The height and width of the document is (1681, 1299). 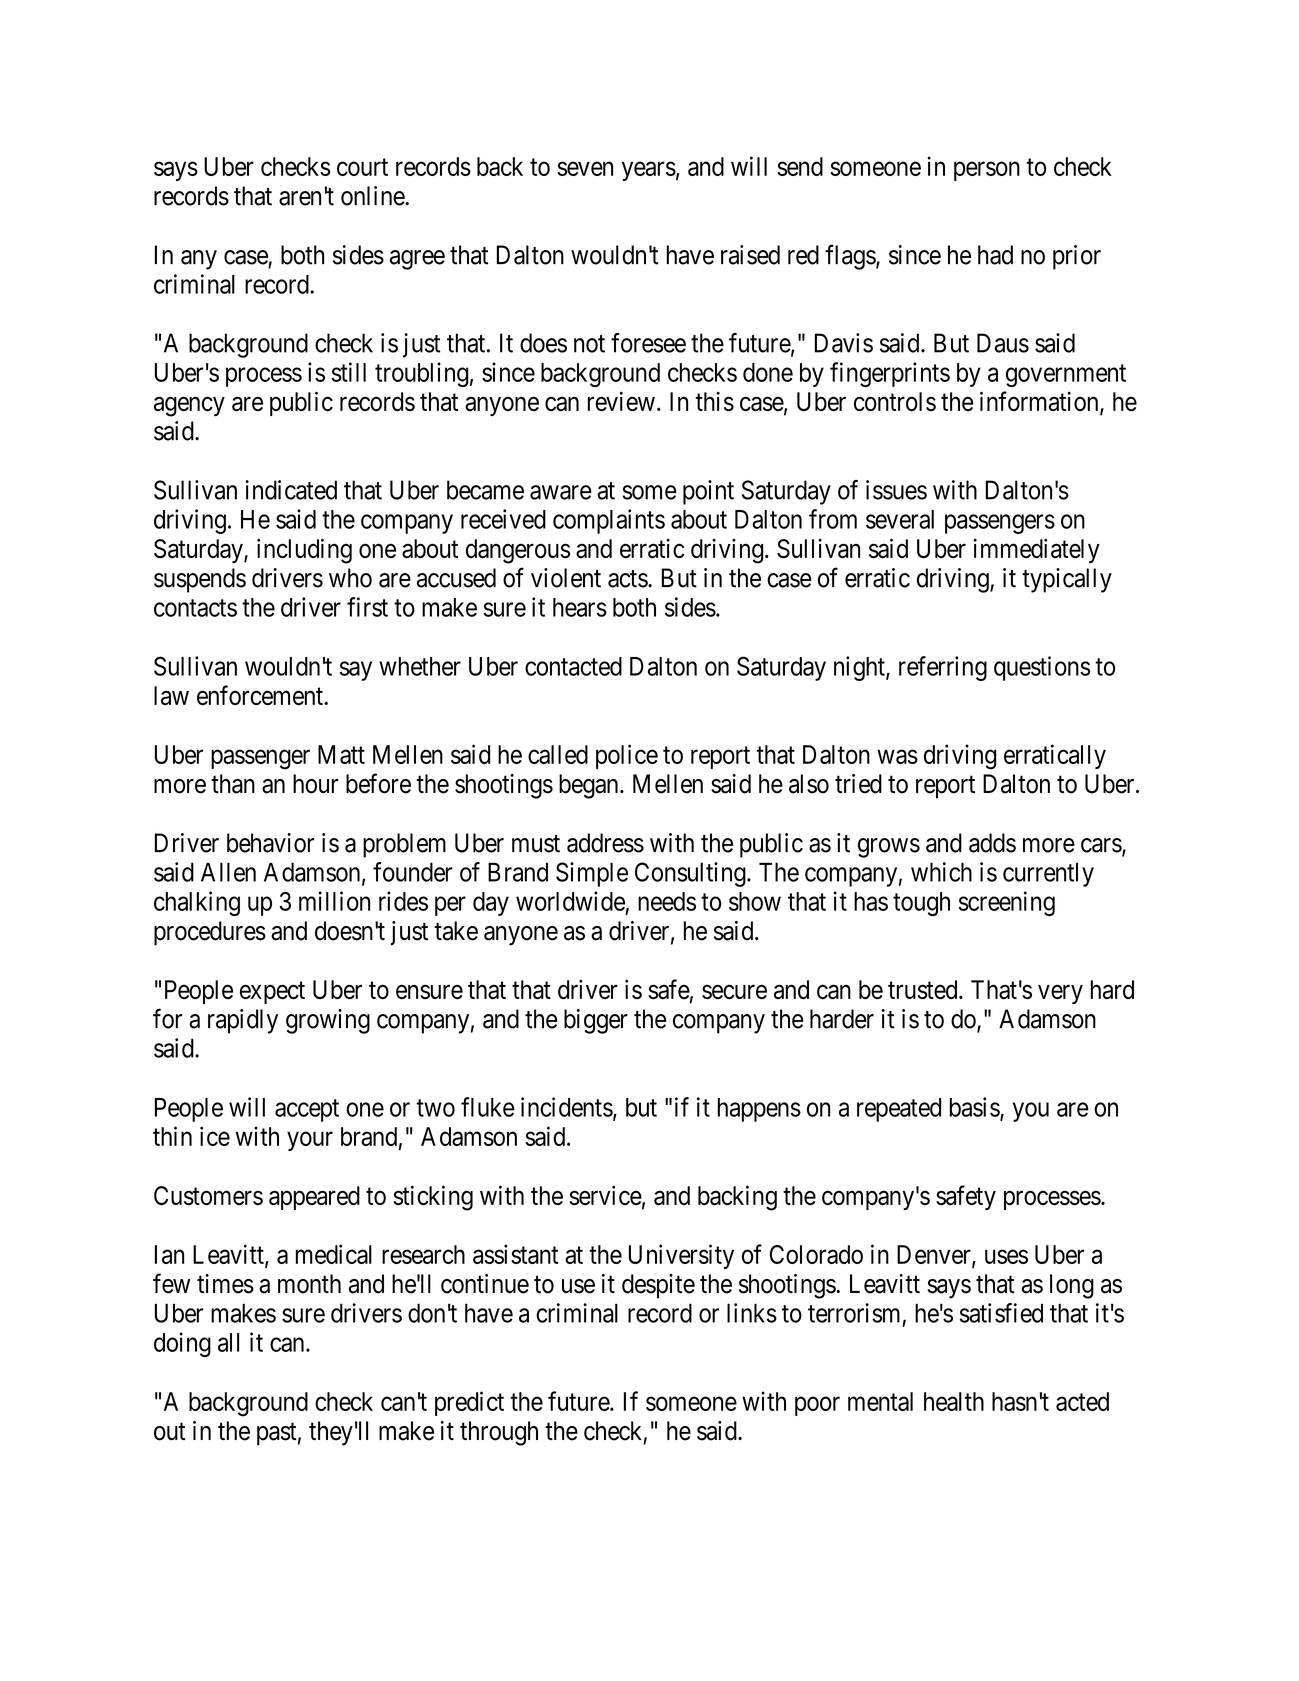 I want to click on was, so click(x=897, y=757).
